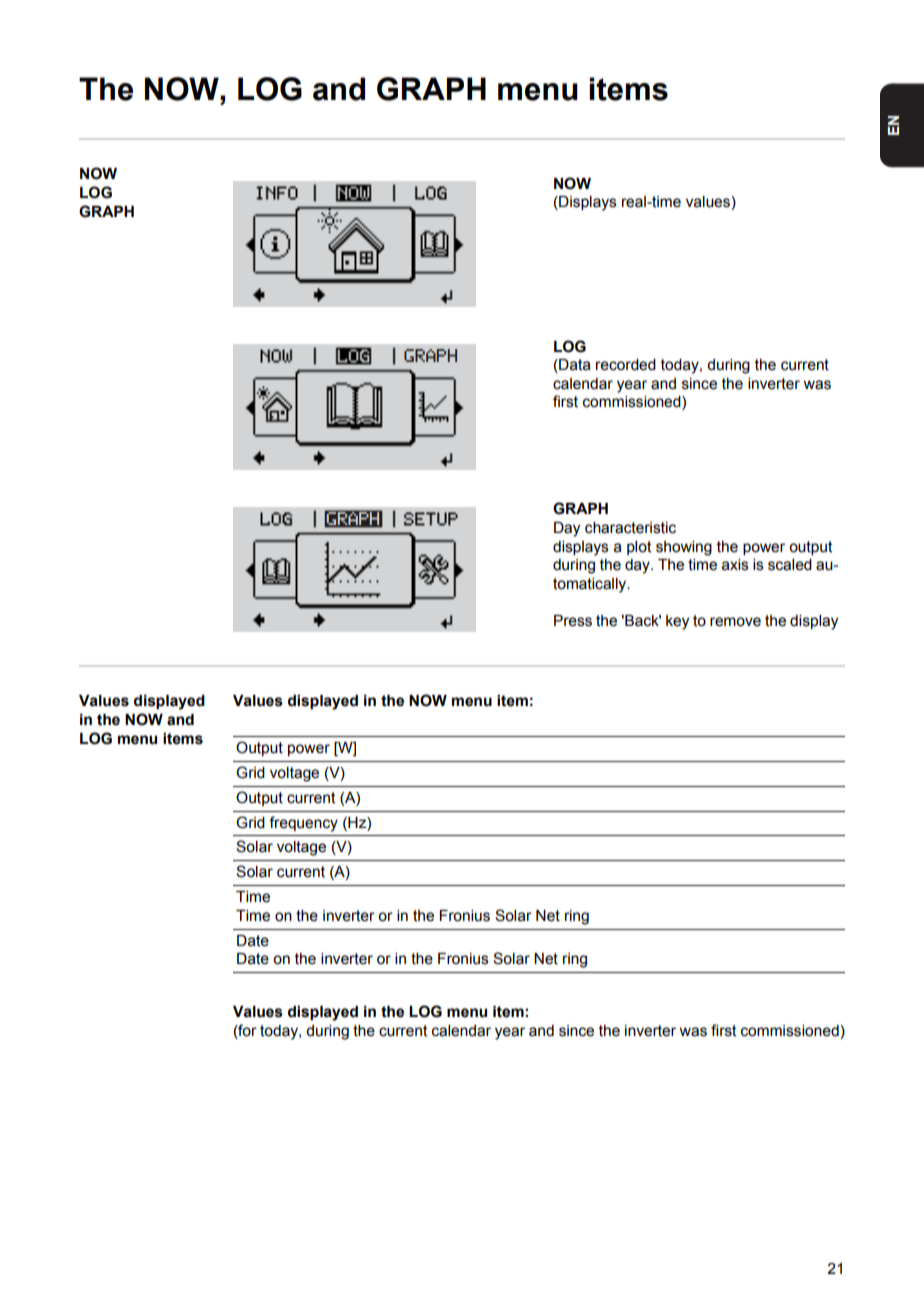  I want to click on frequency, so click(303, 824).
